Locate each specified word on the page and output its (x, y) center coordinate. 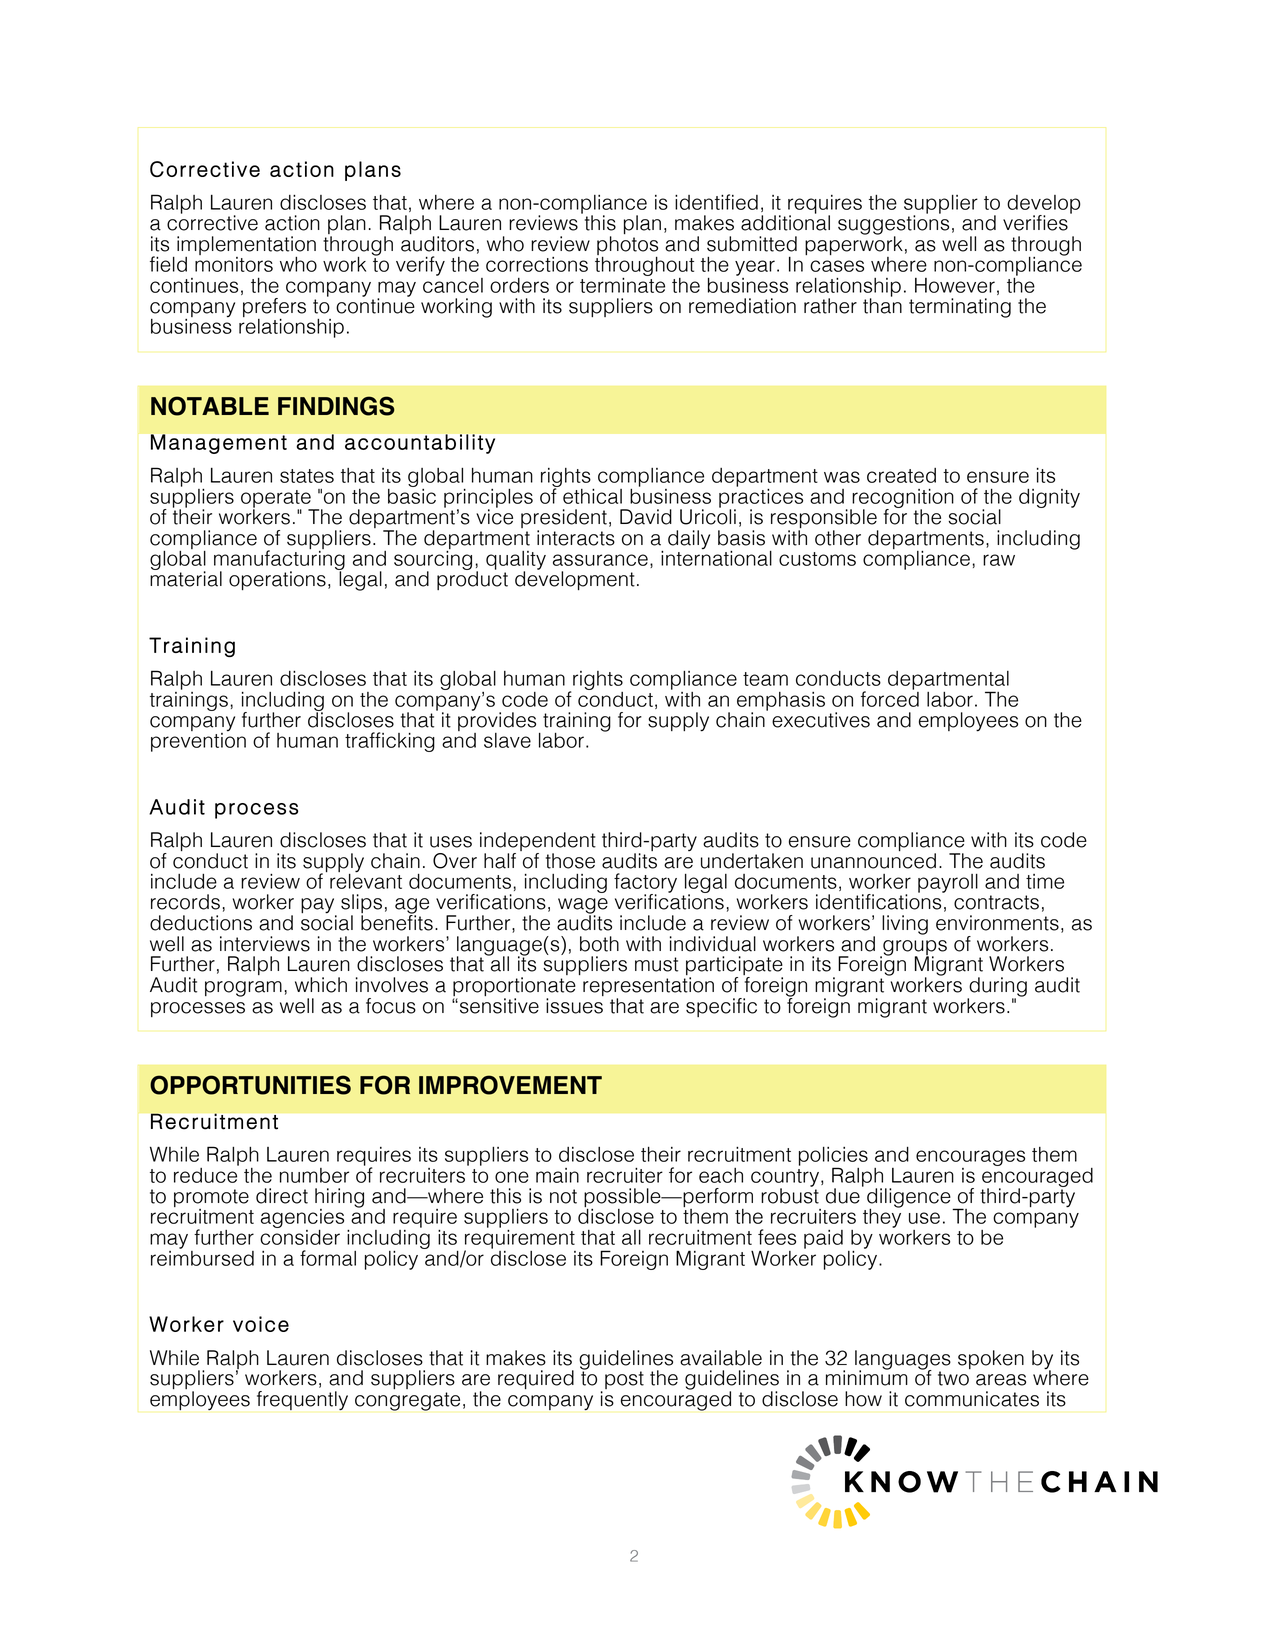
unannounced (873, 861)
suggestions (893, 225)
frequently (302, 1400)
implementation (246, 247)
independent (538, 843)
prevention (198, 741)
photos (627, 247)
